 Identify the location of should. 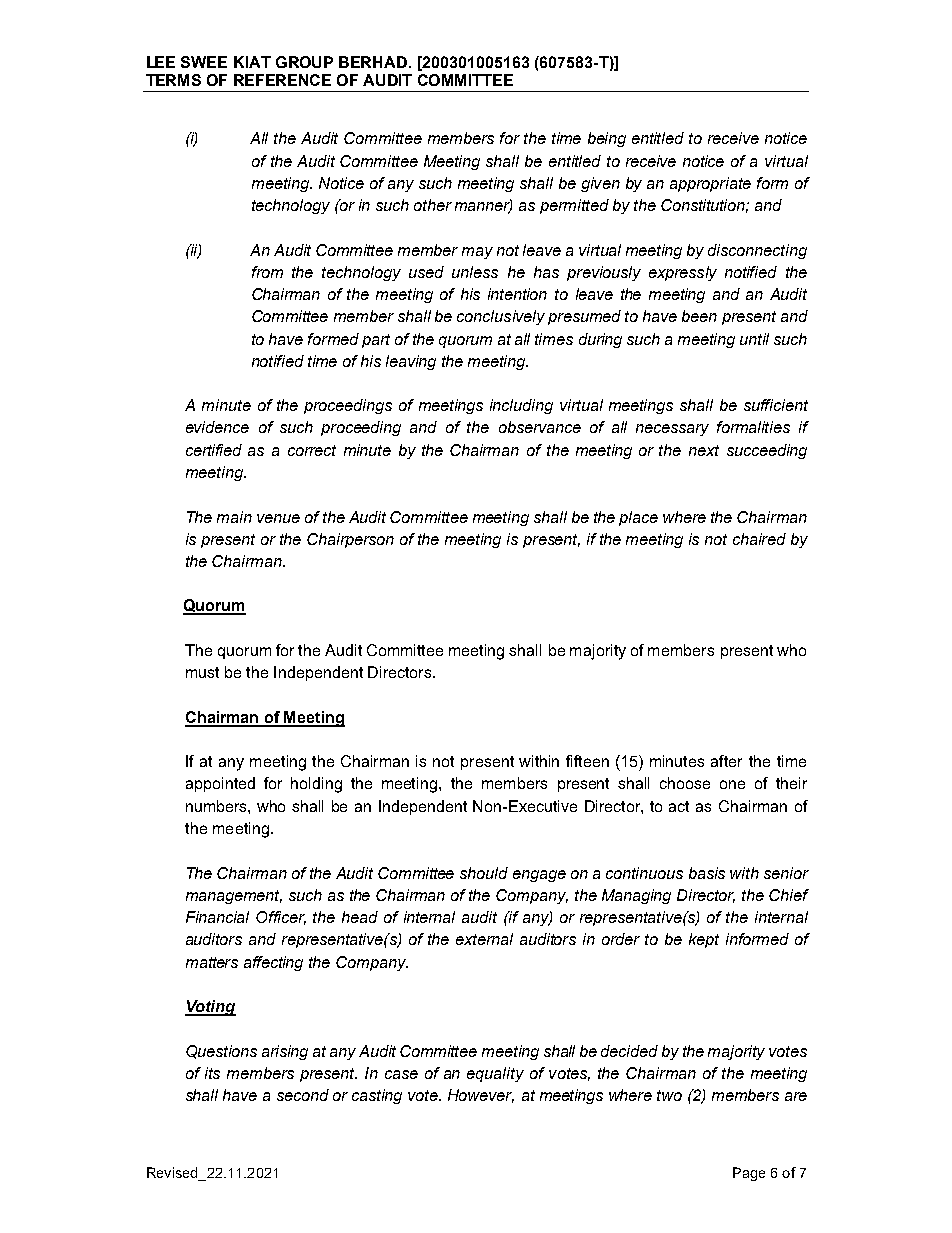
(484, 873).
